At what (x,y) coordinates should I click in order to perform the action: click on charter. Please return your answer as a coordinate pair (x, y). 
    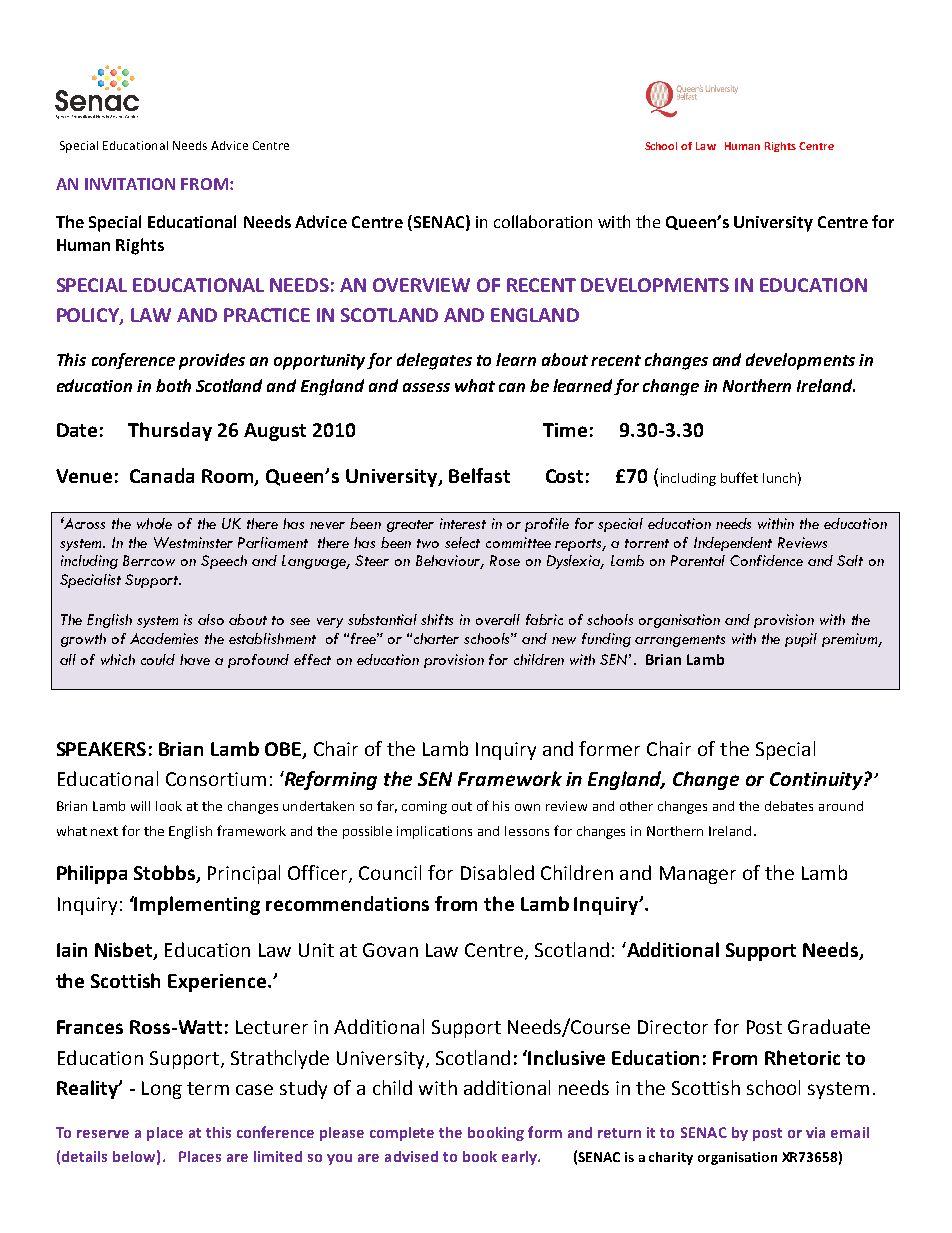
    Looking at the image, I should click on (436, 638).
